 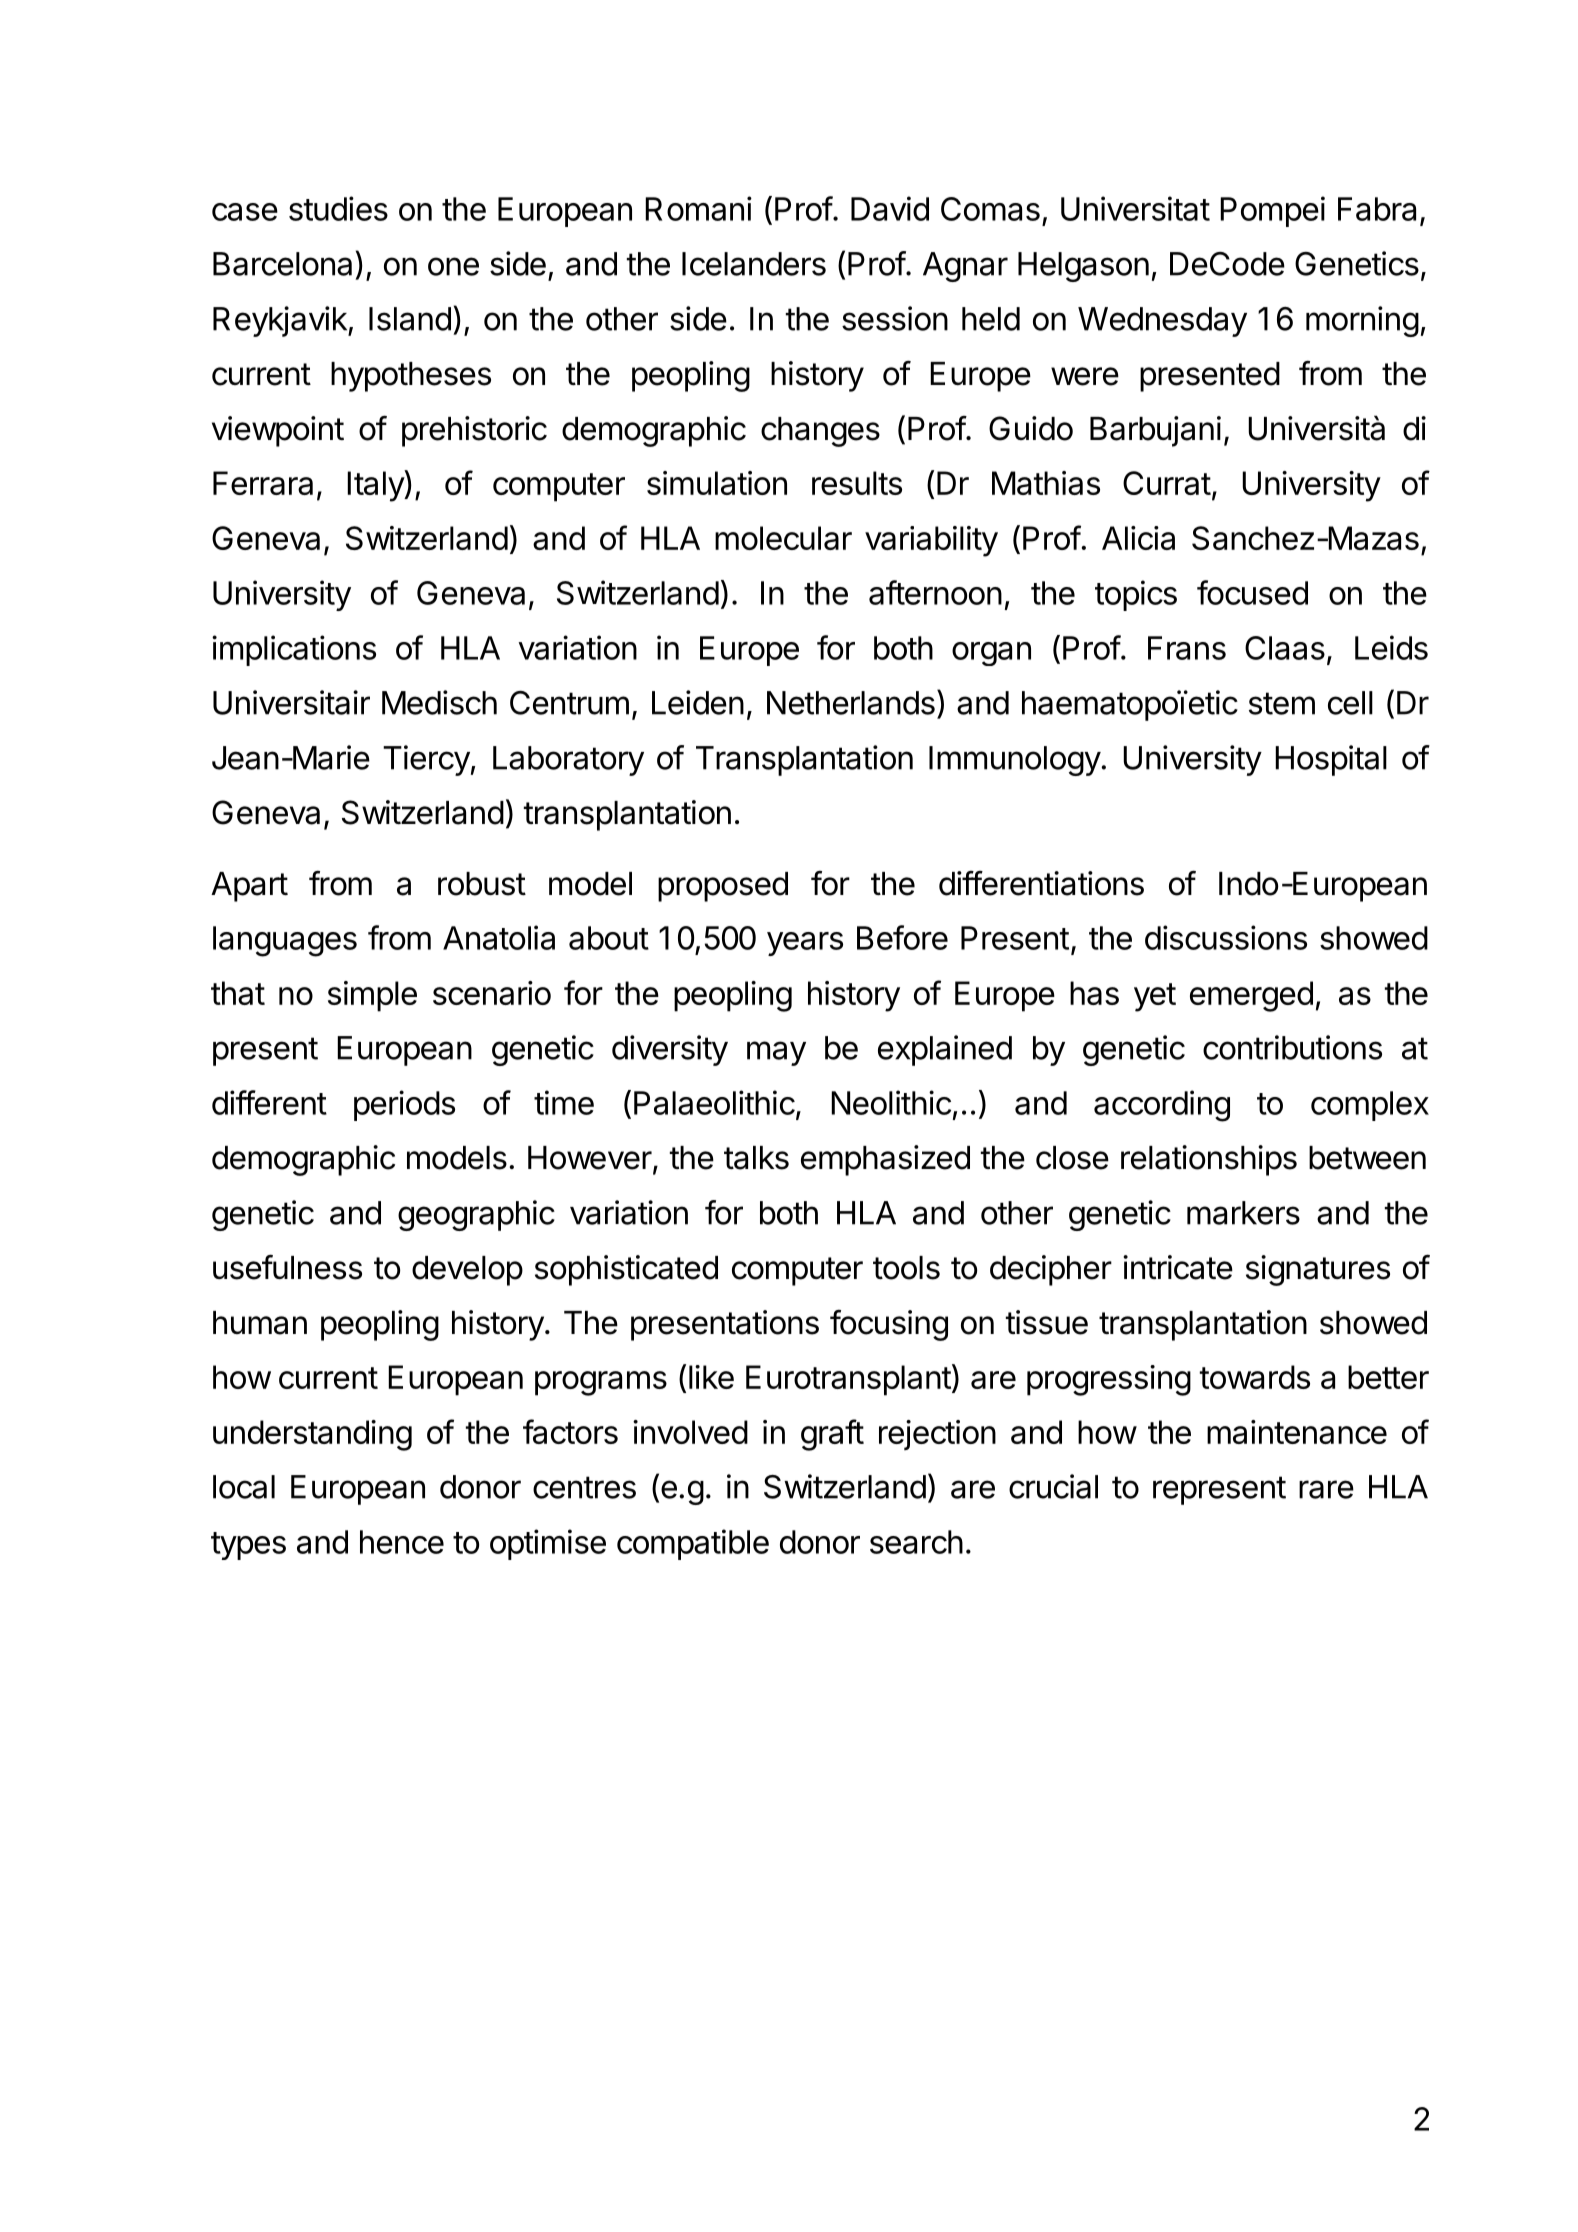 I want to click on discussions, so click(x=1226, y=937).
